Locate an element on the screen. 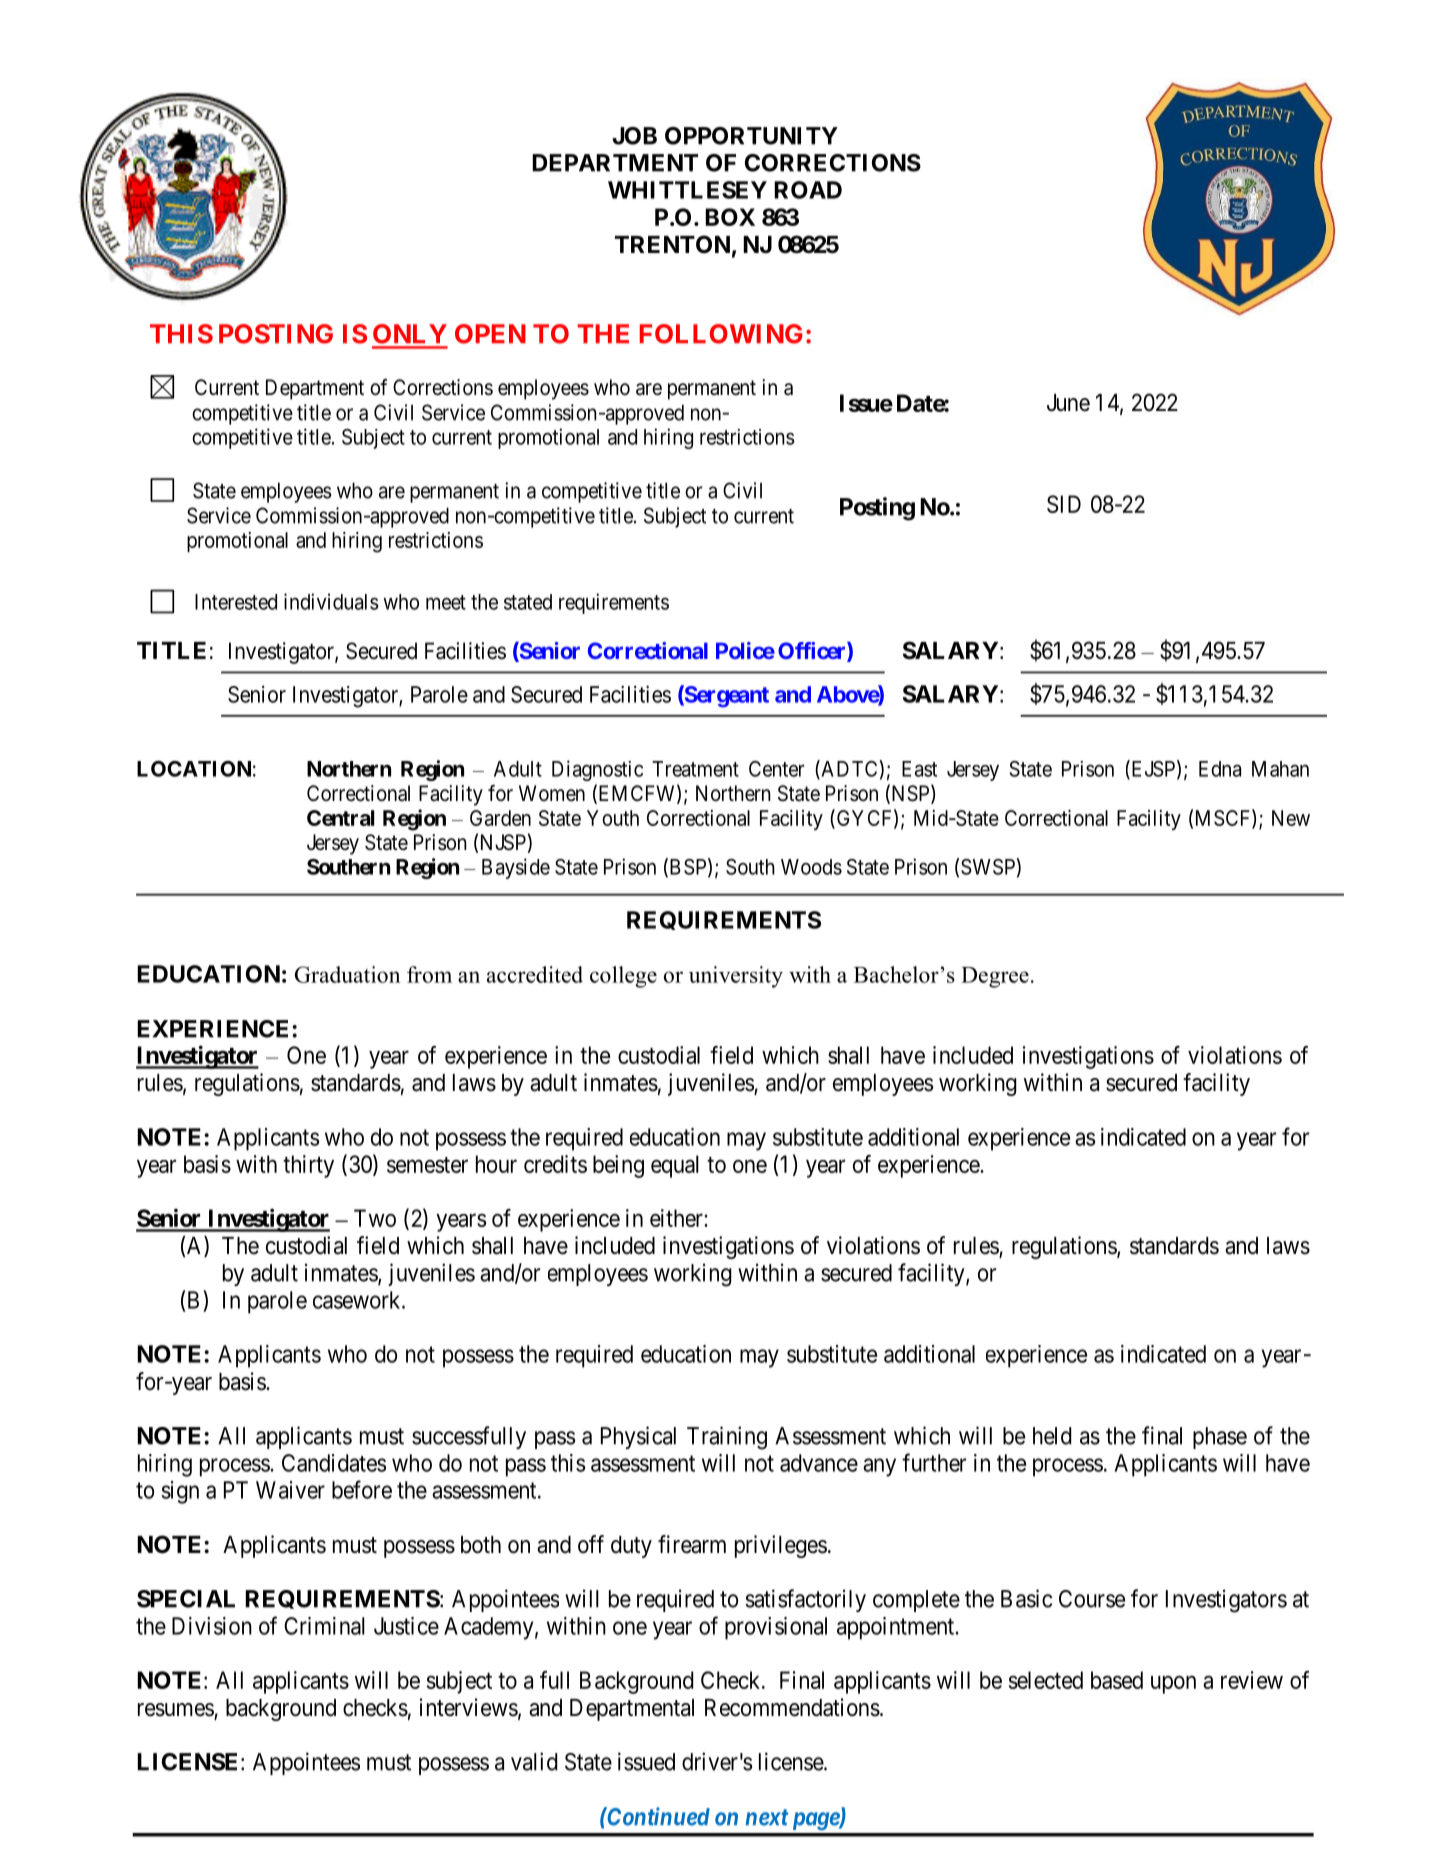 The width and height of the screenshot is (1446, 1871). upon is located at coordinates (1173, 1684).
